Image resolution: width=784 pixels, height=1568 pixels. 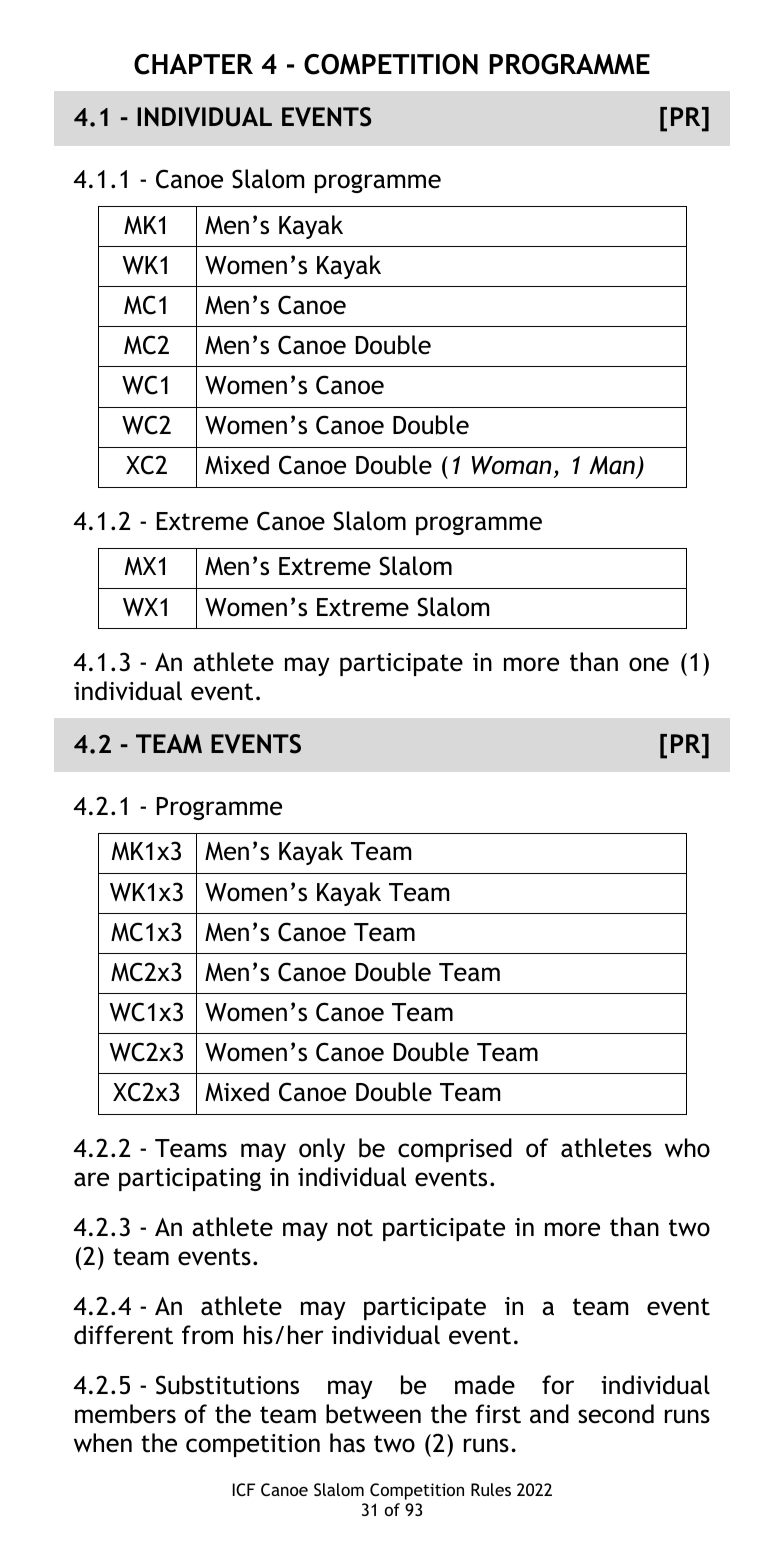 I want to click on Woman, so click(x=511, y=465).
